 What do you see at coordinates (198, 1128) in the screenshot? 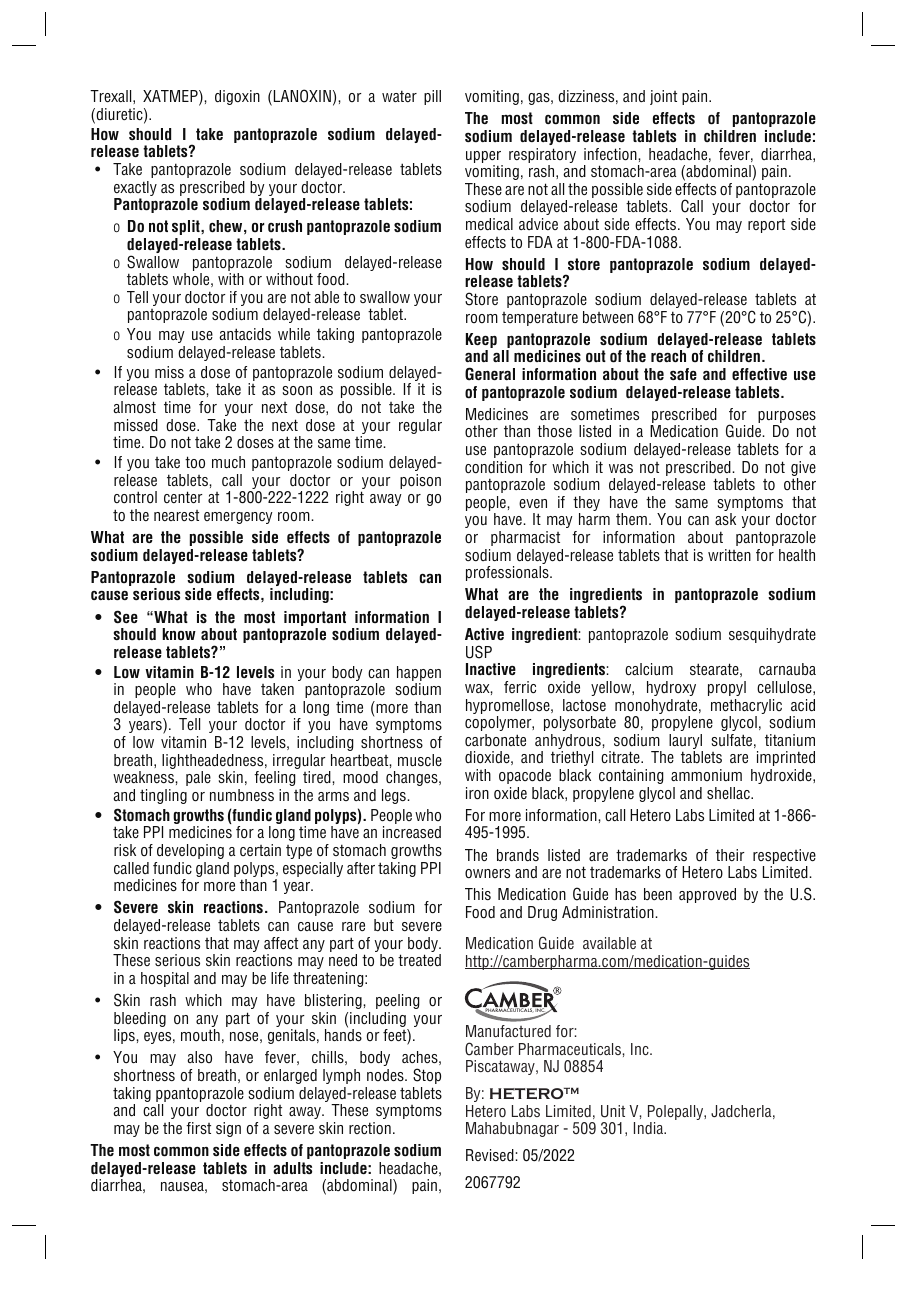
I see `first` at bounding box center [198, 1128].
